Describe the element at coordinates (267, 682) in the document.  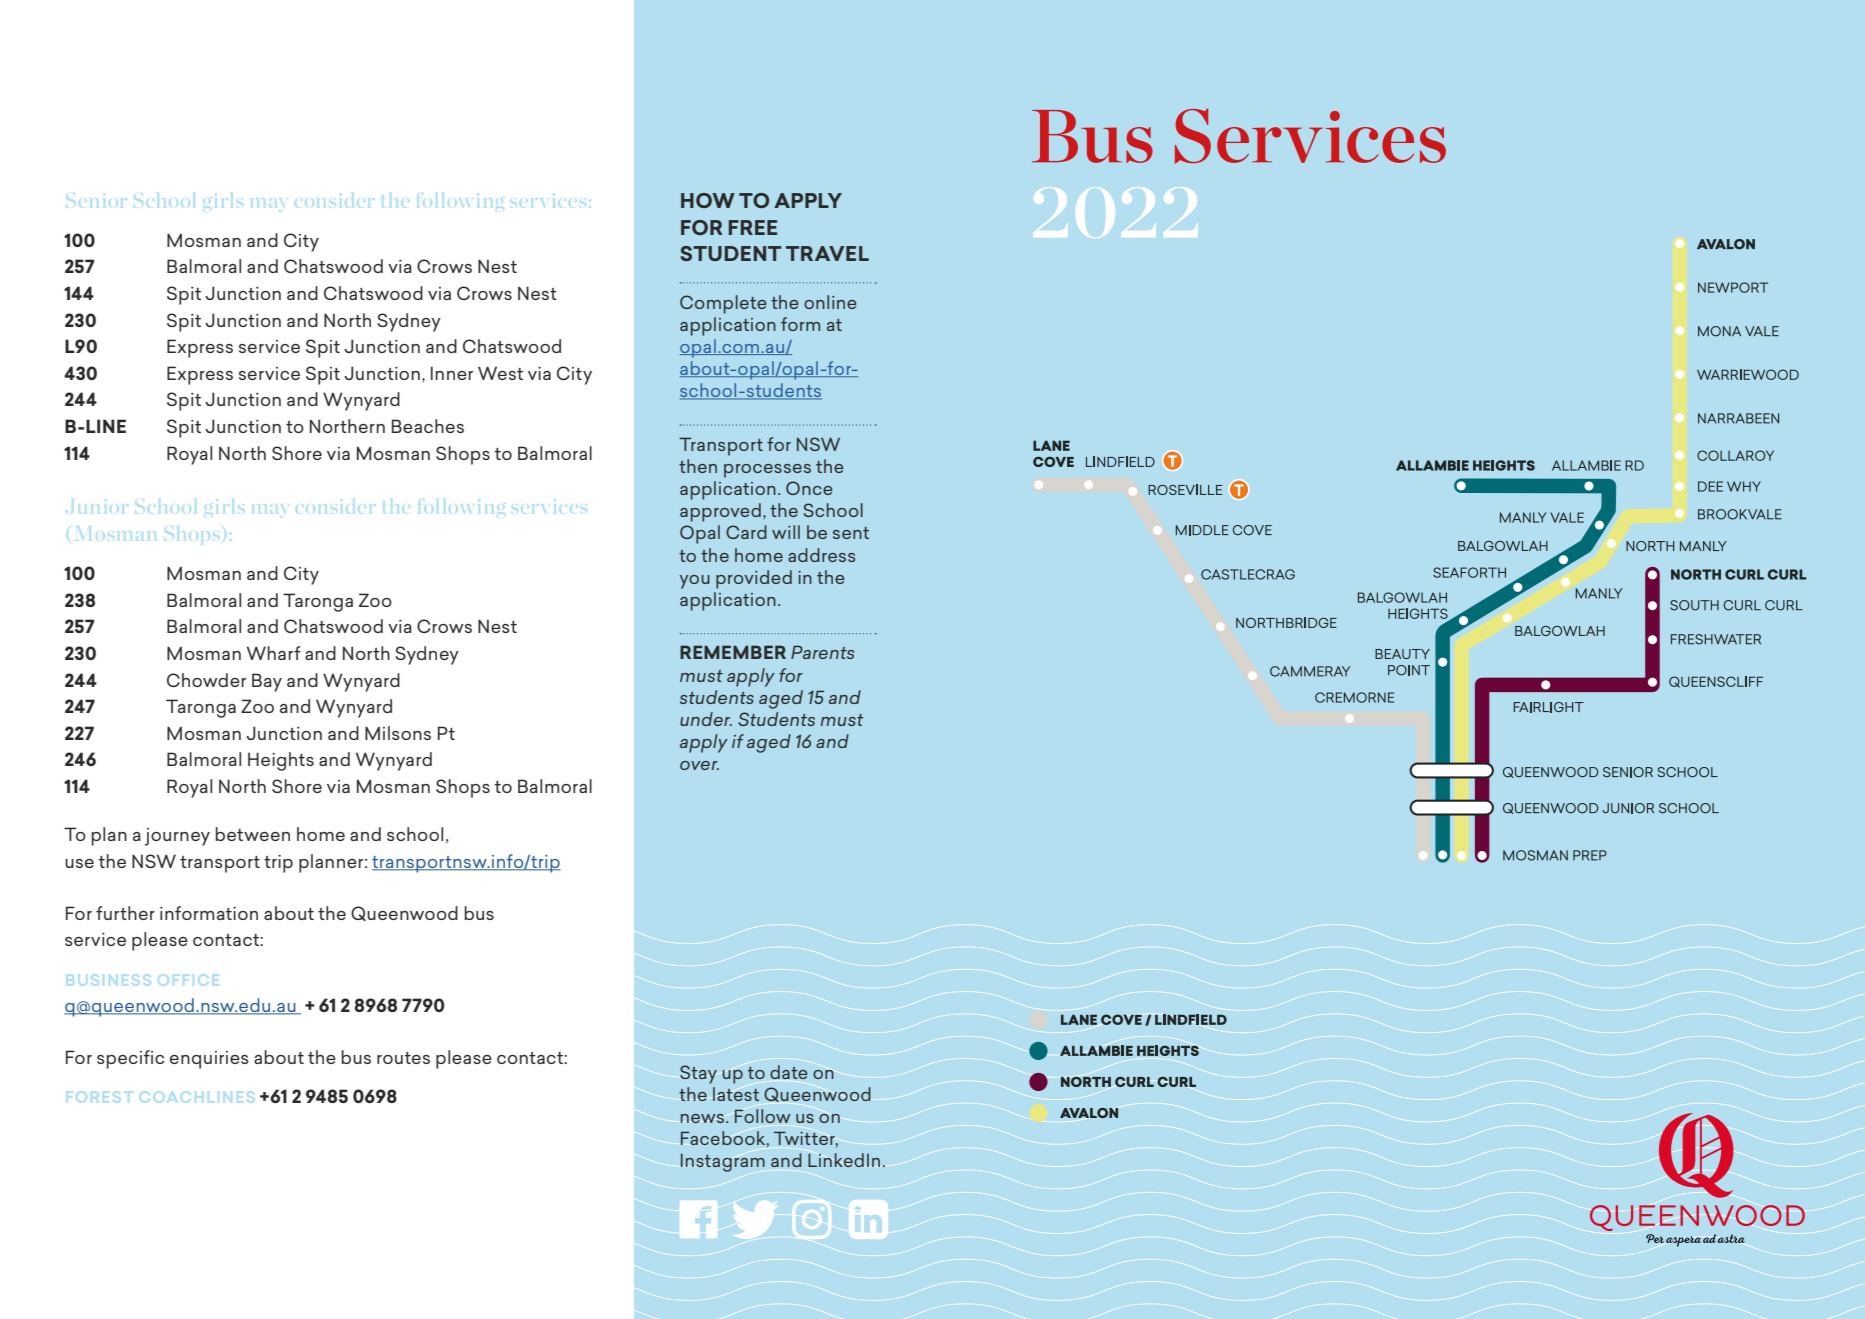
I see `Bay` at that location.
